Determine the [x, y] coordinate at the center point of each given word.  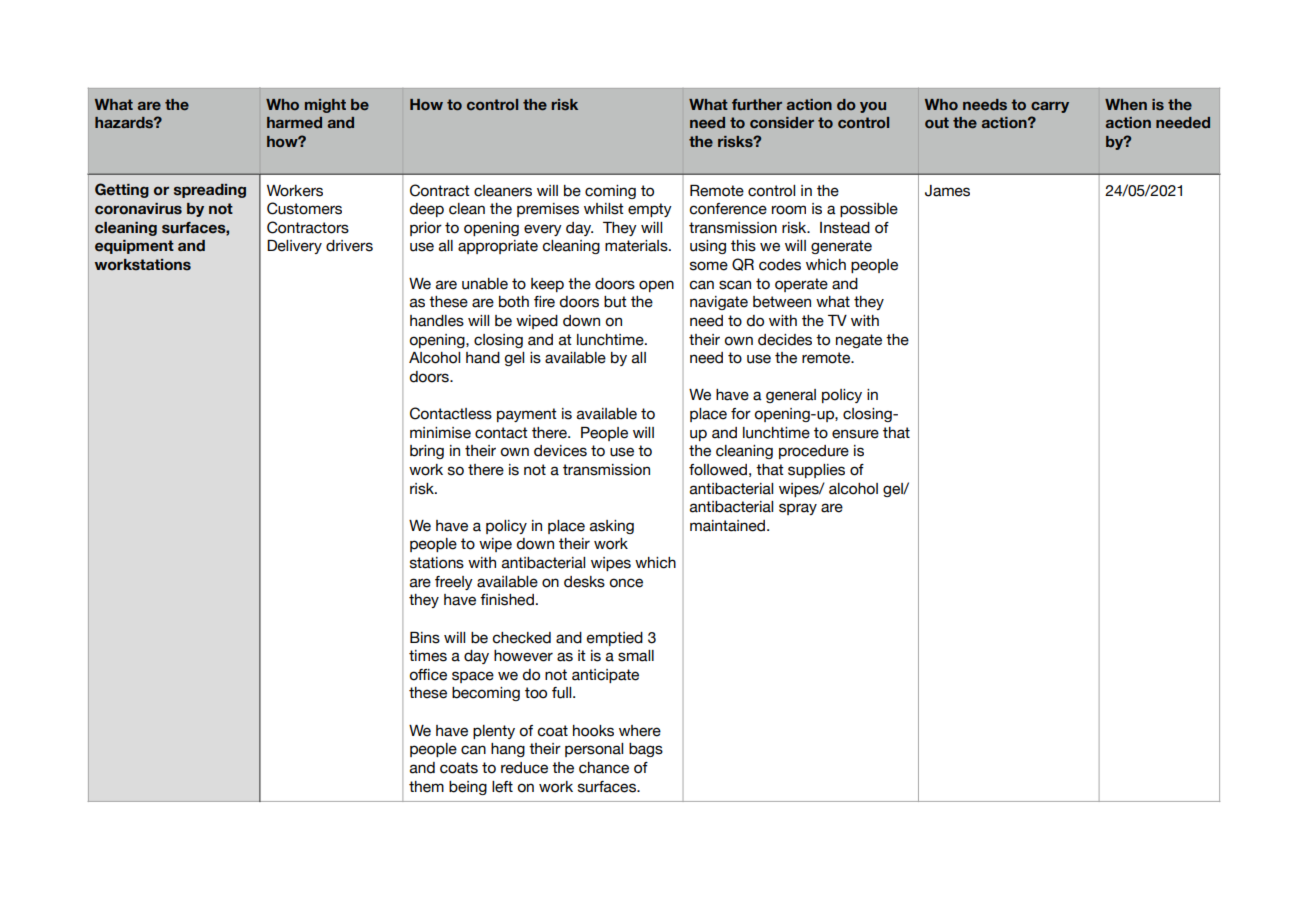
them [426, 787]
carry [1050, 107]
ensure [855, 434]
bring [427, 452]
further [757, 105]
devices [560, 451]
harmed [294, 122]
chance [604, 768]
